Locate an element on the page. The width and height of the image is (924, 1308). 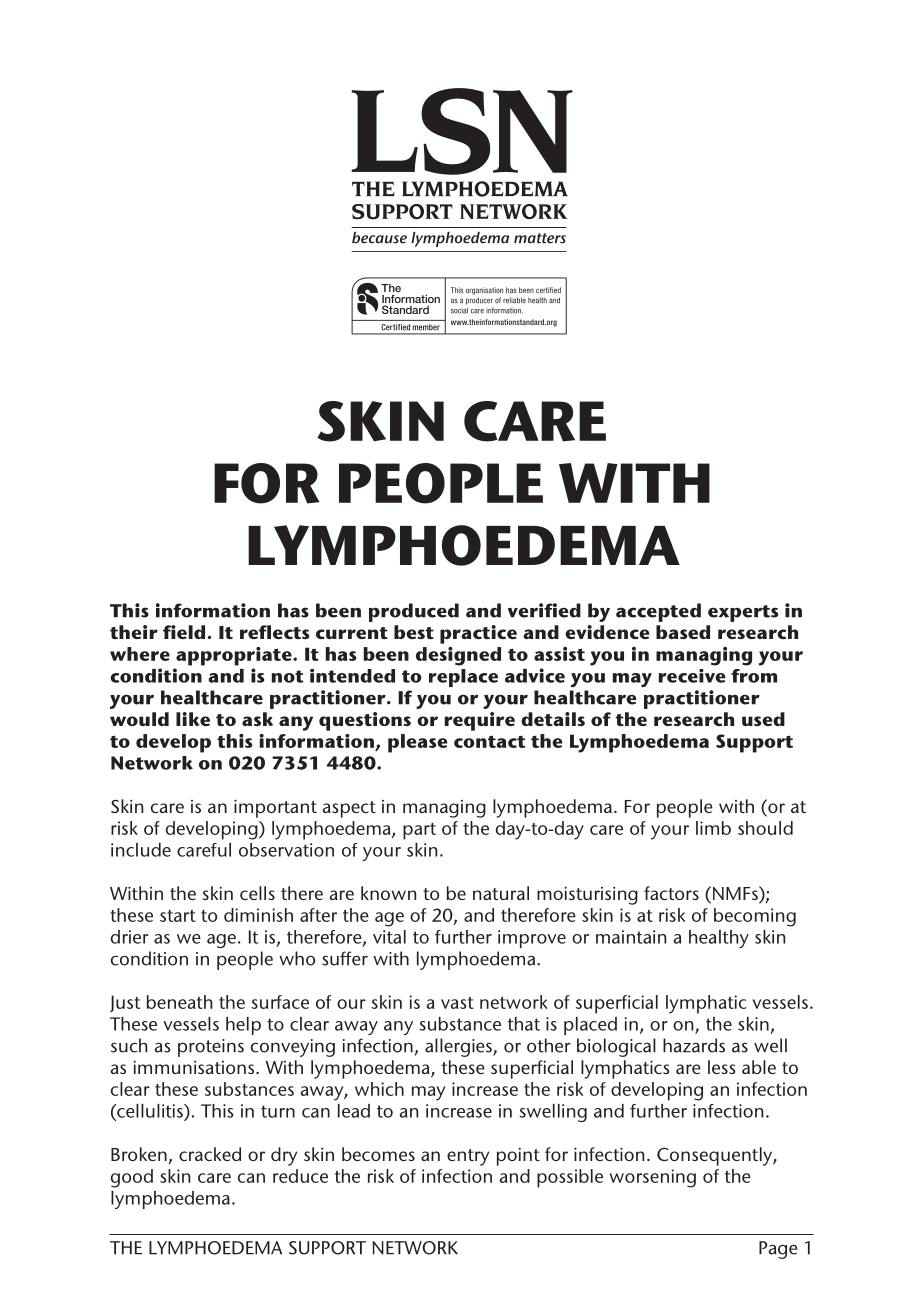
based is located at coordinates (683, 632).
